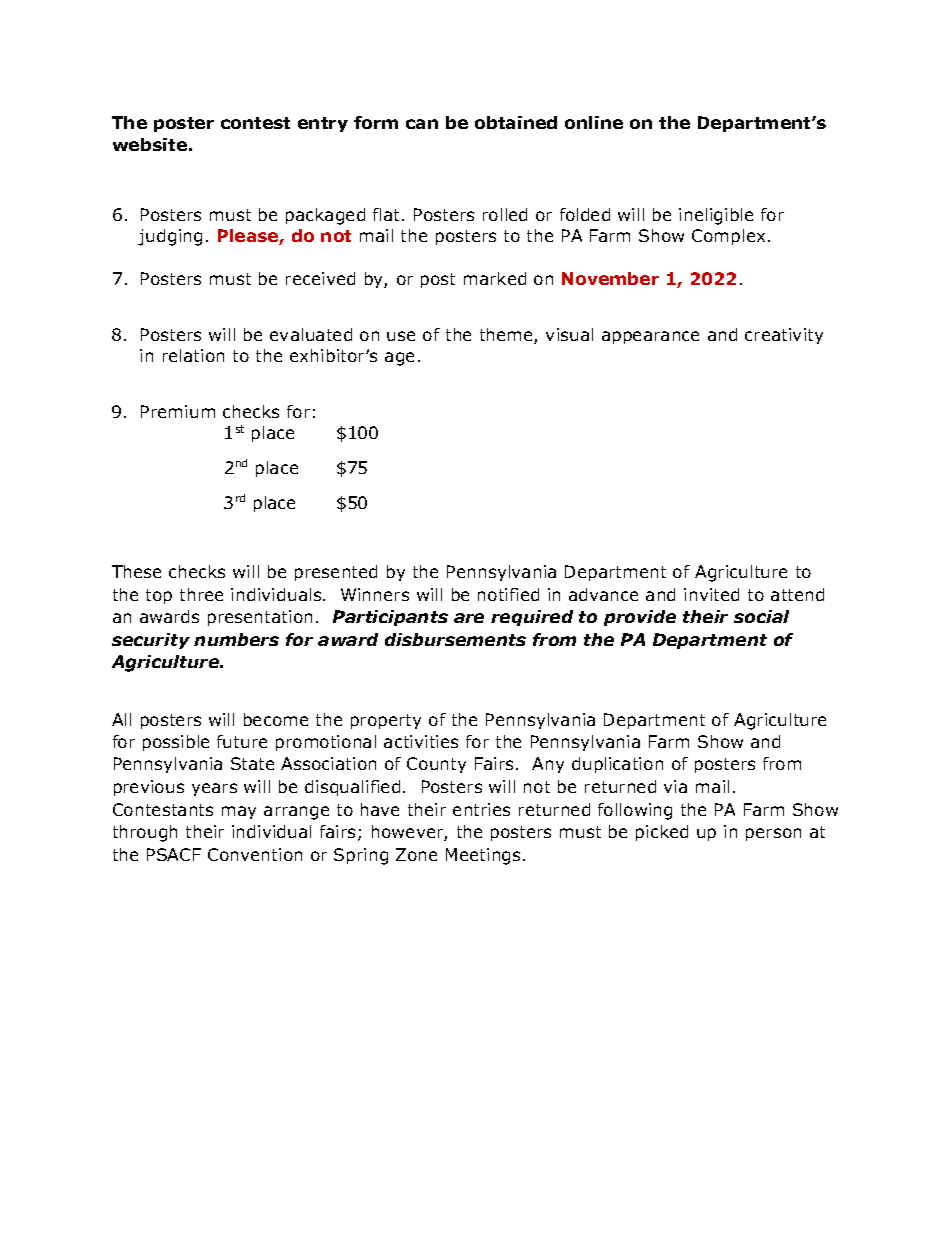  I want to click on invited, so click(711, 594).
